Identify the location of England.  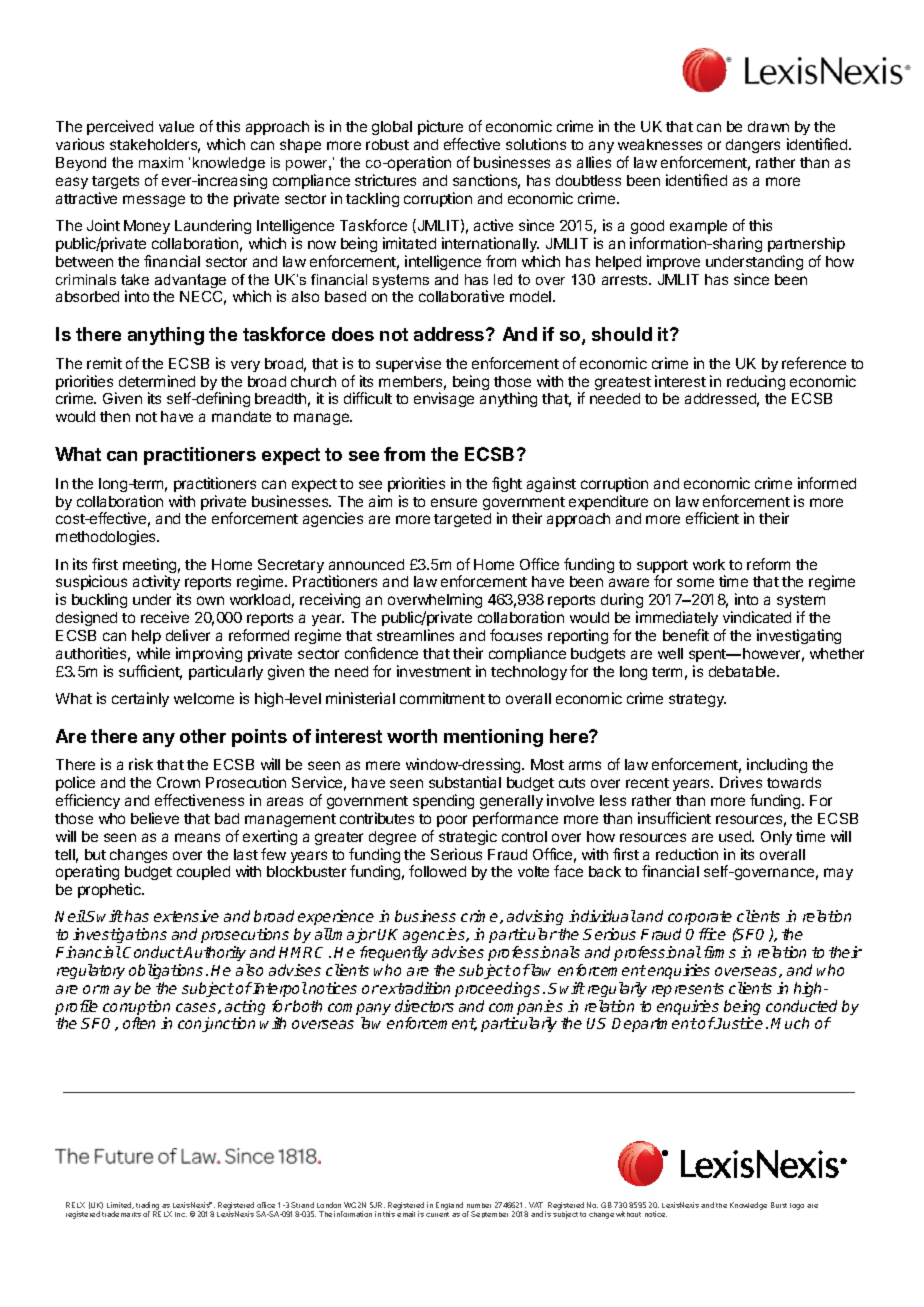
(449, 1206).
